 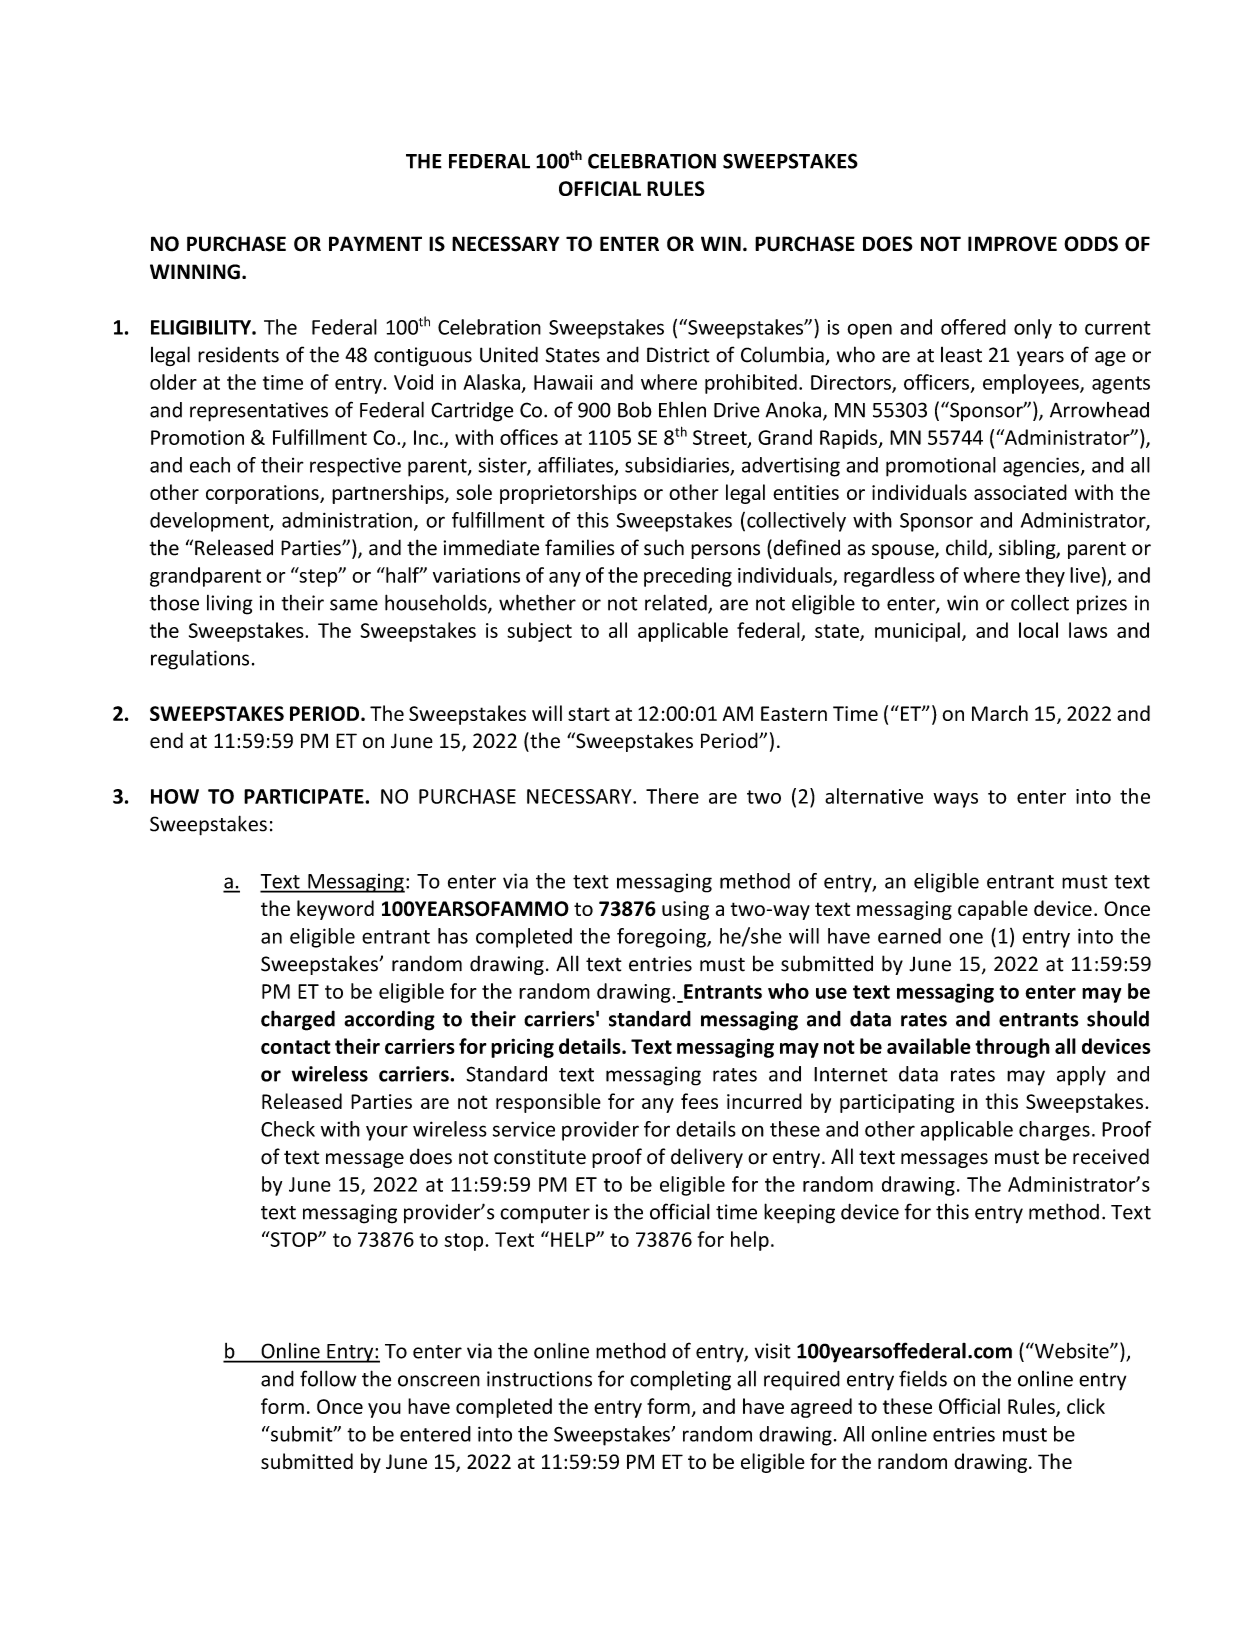 I want to click on WINNING, so click(x=195, y=272).
